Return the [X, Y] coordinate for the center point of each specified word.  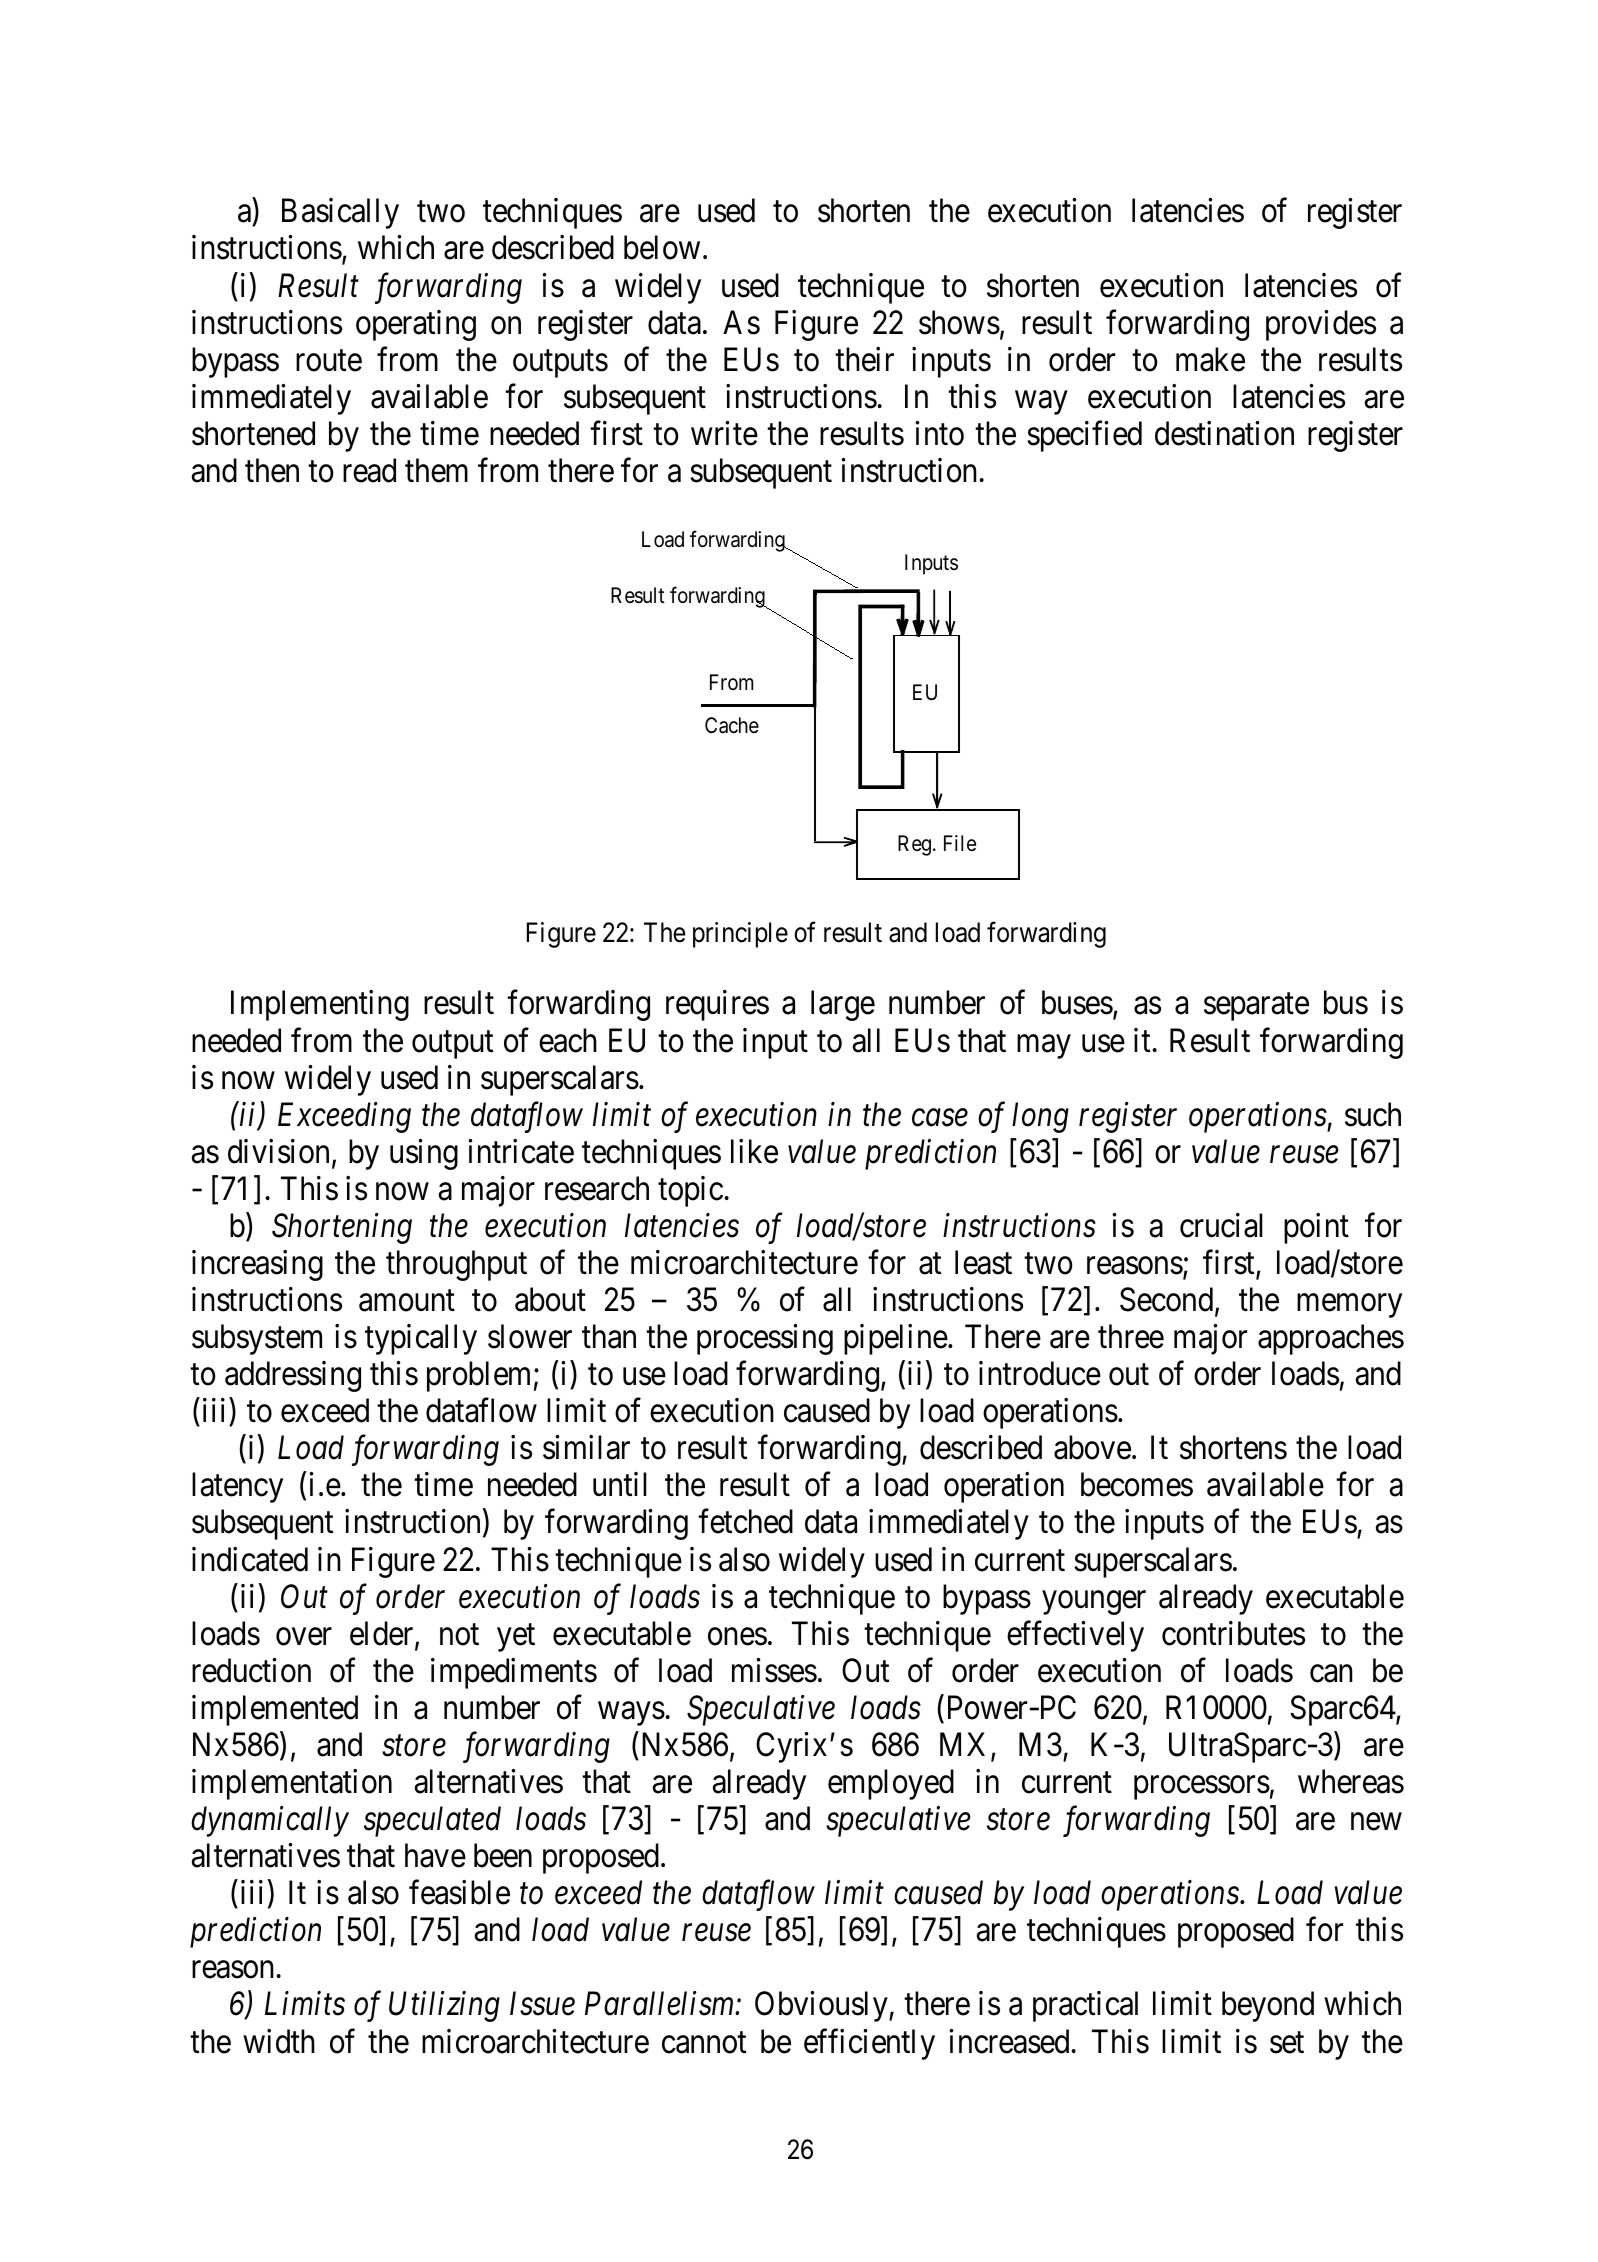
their [864, 359]
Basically [340, 213]
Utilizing [444, 2006]
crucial [1221, 1225]
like [754, 1151]
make [1210, 359]
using [424, 1154]
